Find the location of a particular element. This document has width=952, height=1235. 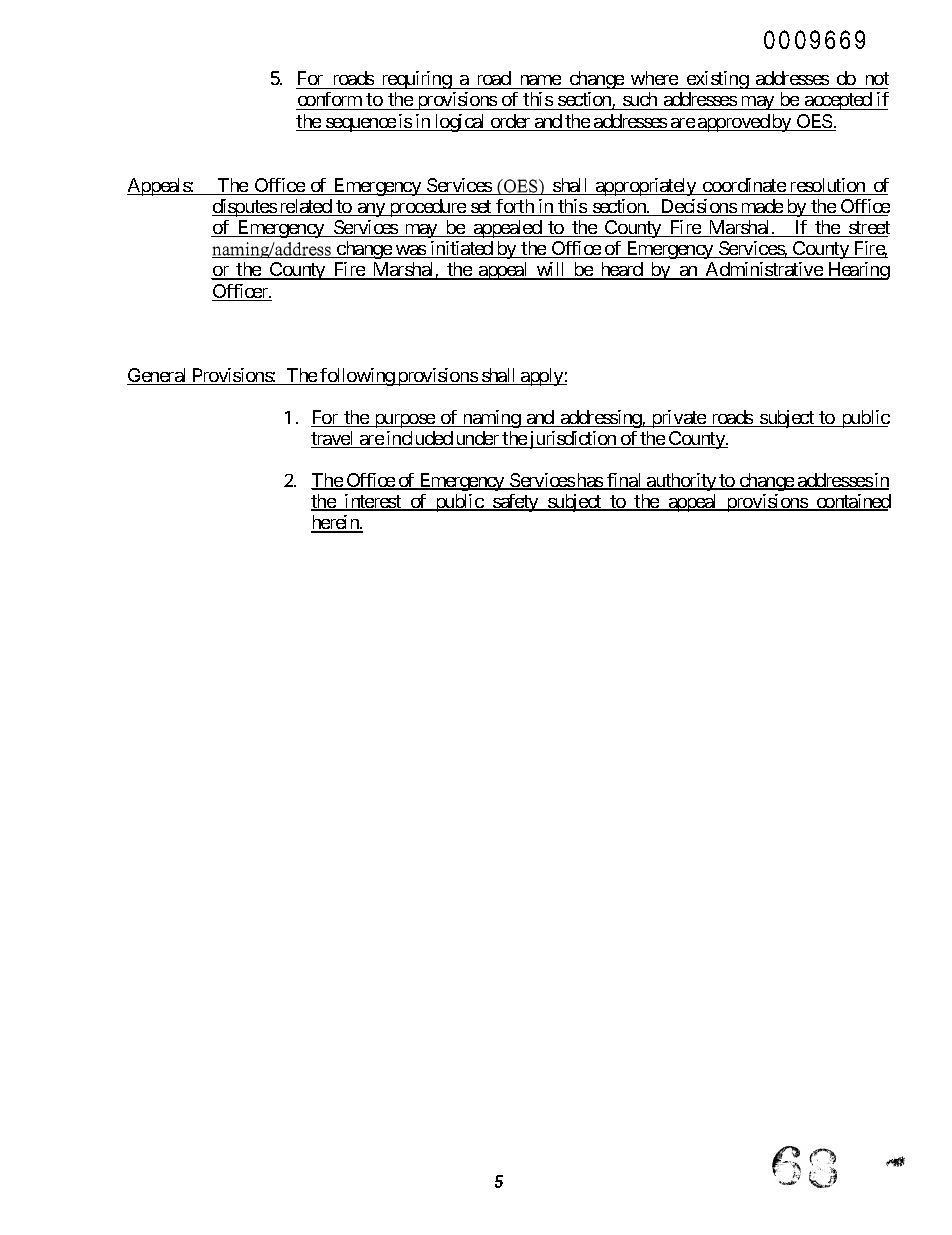

private is located at coordinates (678, 419).
